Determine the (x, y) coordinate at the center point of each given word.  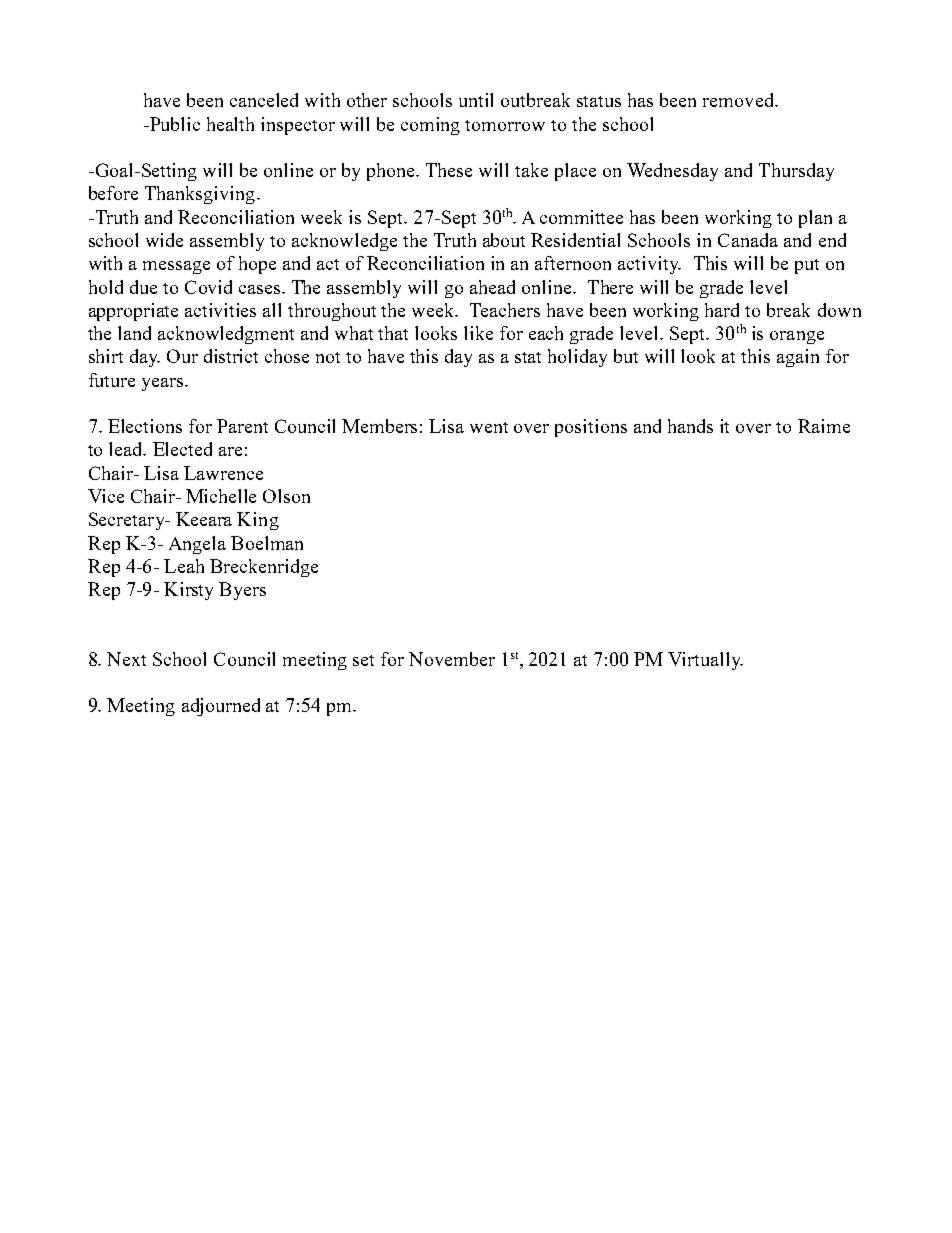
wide (164, 240)
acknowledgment (226, 335)
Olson (286, 496)
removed (739, 100)
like (478, 333)
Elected (182, 449)
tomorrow (505, 125)
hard (722, 310)
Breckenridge (264, 568)
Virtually (705, 661)
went (489, 427)
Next (126, 659)
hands (690, 426)
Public (174, 124)
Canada (748, 240)
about (504, 240)
